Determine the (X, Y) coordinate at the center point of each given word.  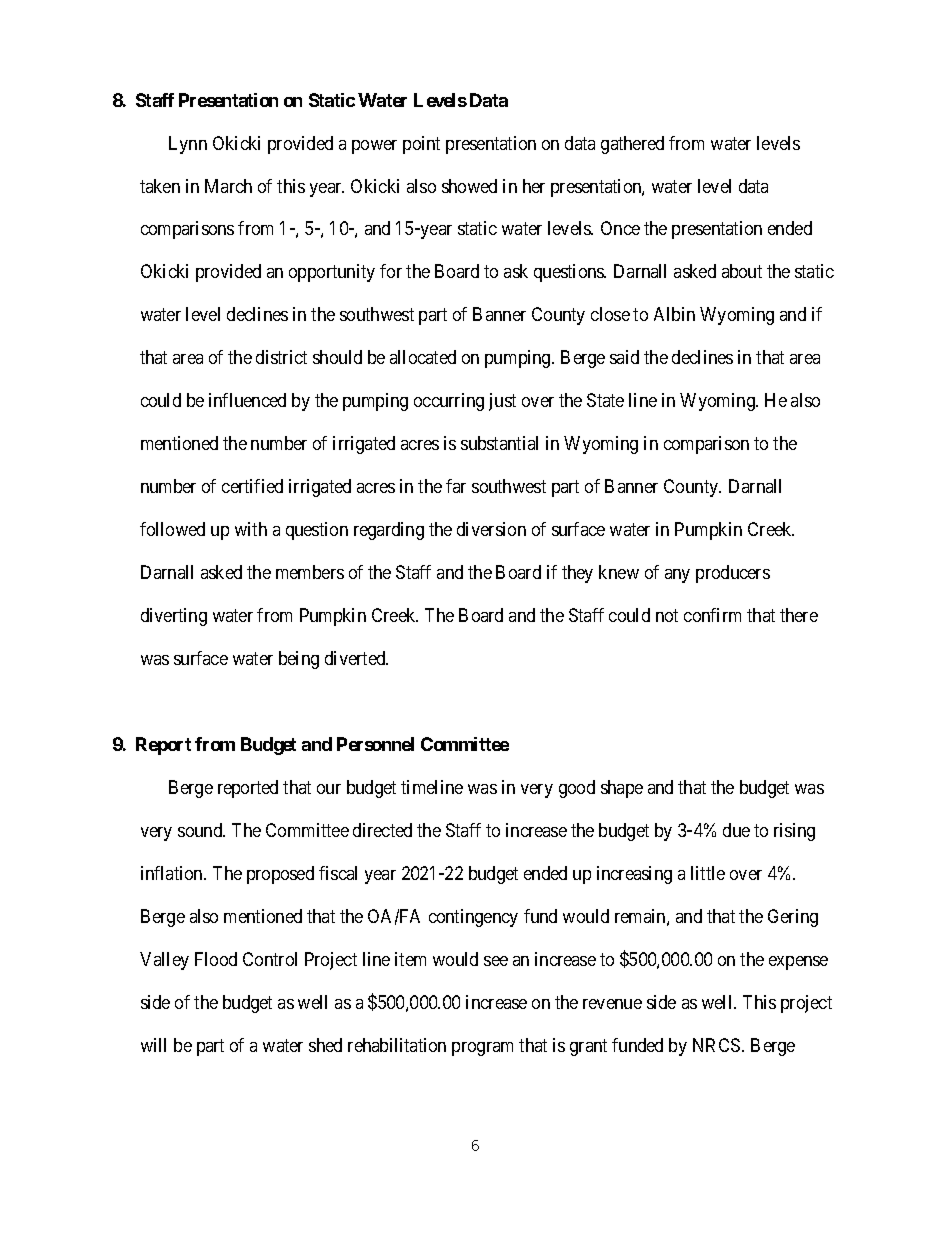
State (605, 400)
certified (252, 486)
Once (620, 228)
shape (622, 789)
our (329, 789)
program (482, 1049)
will (153, 1045)
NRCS (718, 1045)
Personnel (375, 744)
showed (469, 186)
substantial (499, 443)
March (228, 186)
